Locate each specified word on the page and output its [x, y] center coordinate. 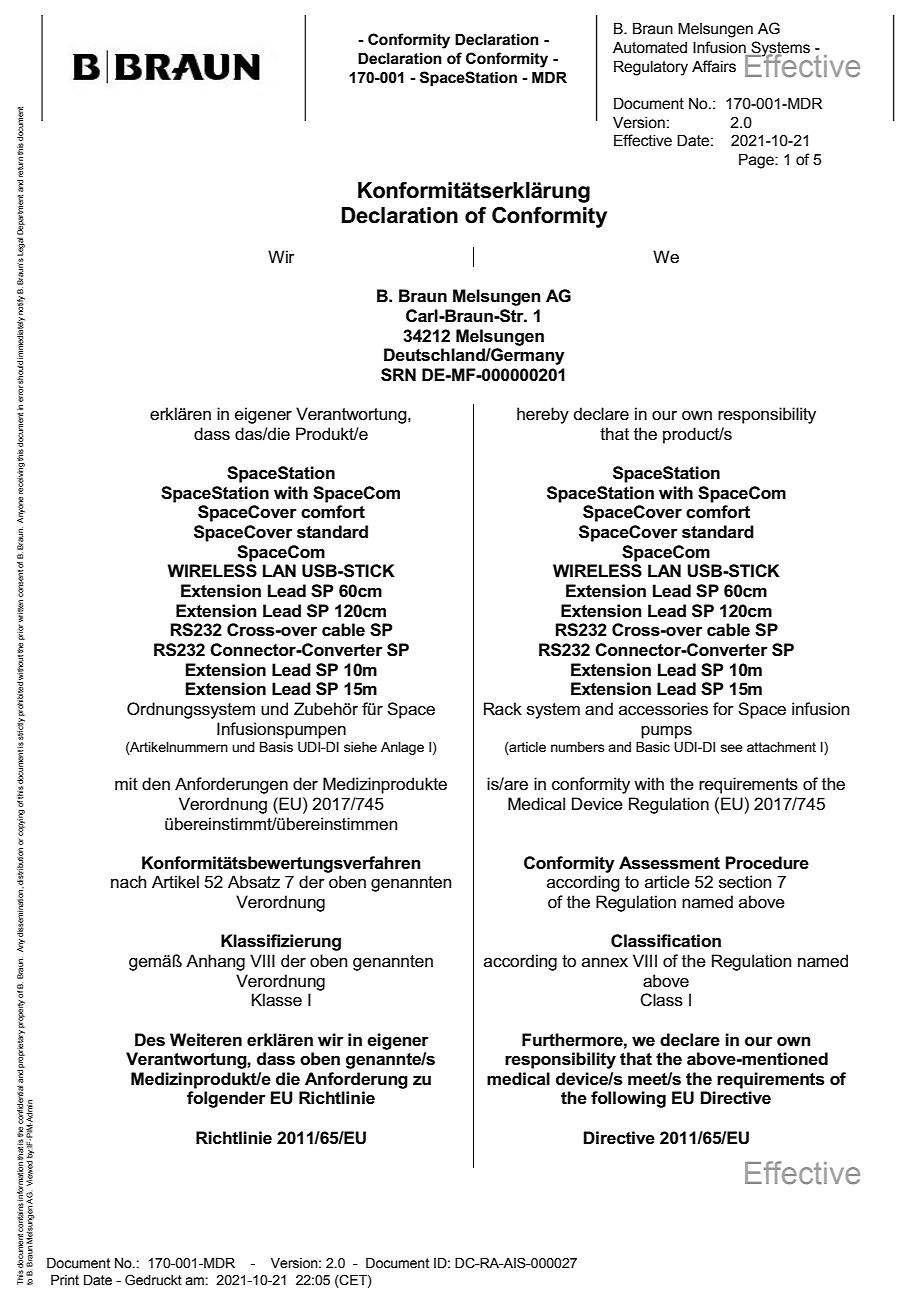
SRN [398, 375]
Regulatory [651, 68]
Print [65, 1280]
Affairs [714, 66]
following [628, 1099]
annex [605, 962]
